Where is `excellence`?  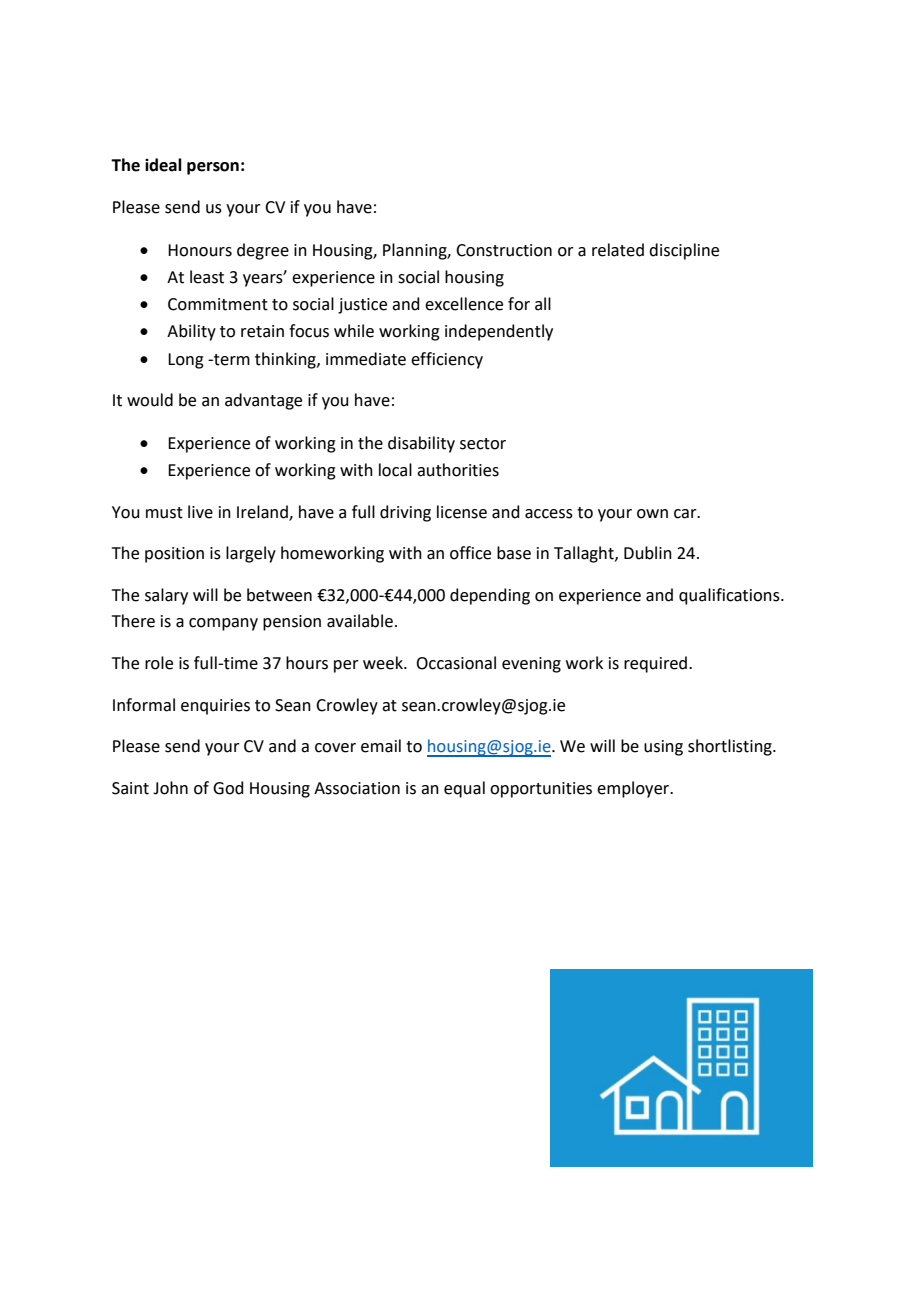 excellence is located at coordinates (464, 304).
